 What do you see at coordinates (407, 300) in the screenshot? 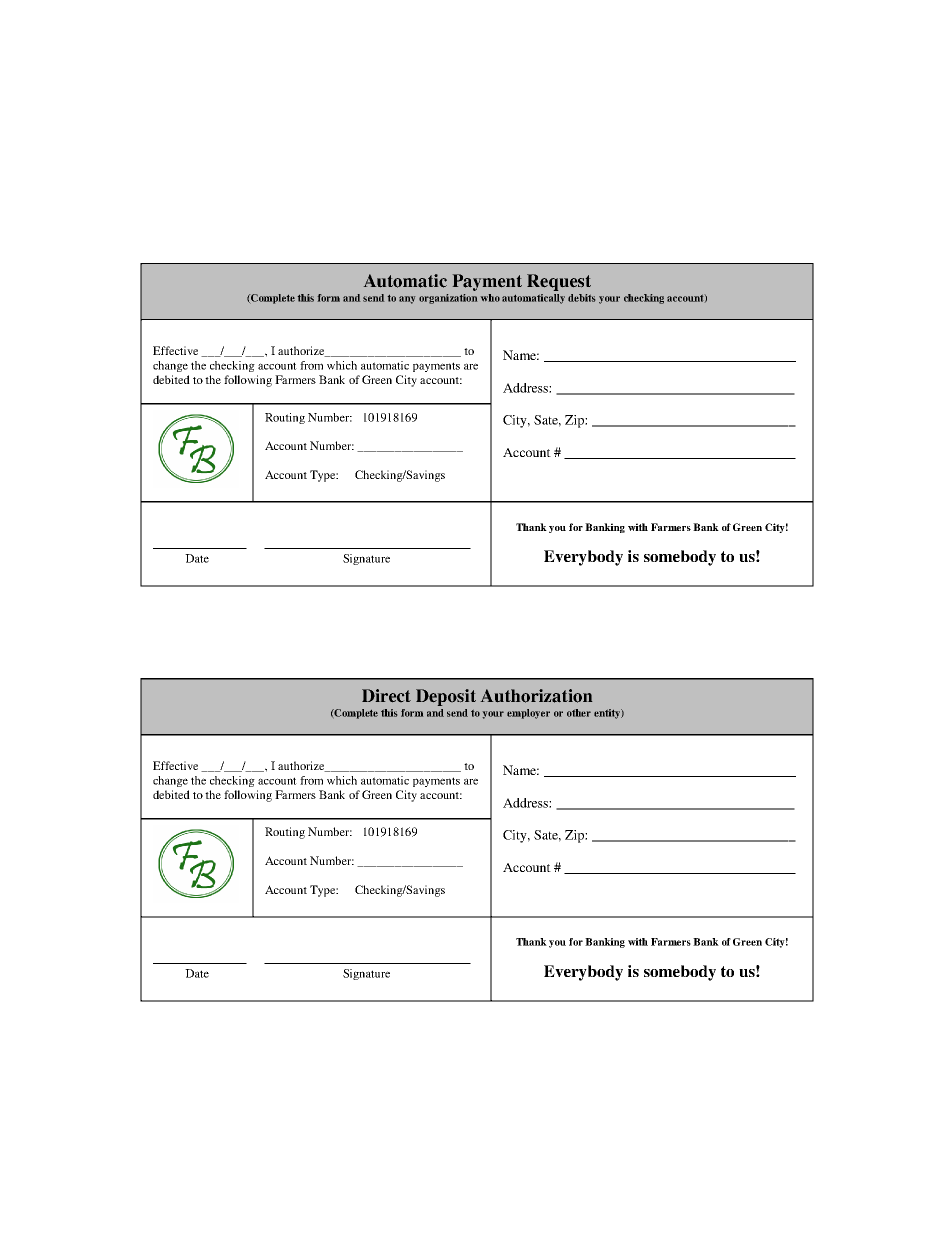
I see `any` at bounding box center [407, 300].
